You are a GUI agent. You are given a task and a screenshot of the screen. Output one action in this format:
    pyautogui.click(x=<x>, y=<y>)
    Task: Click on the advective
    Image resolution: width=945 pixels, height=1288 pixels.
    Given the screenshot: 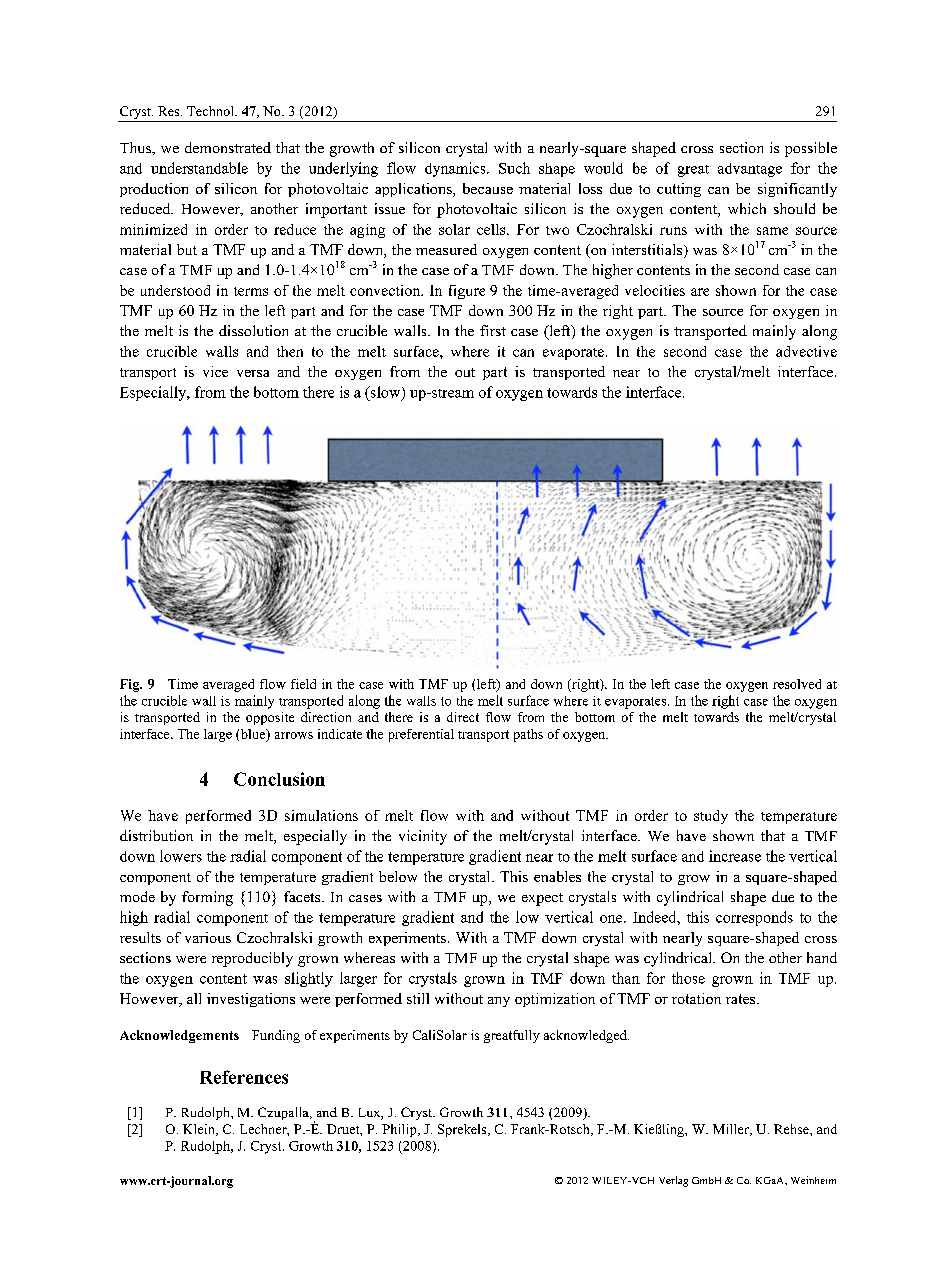 What is the action you would take?
    pyautogui.click(x=806, y=351)
